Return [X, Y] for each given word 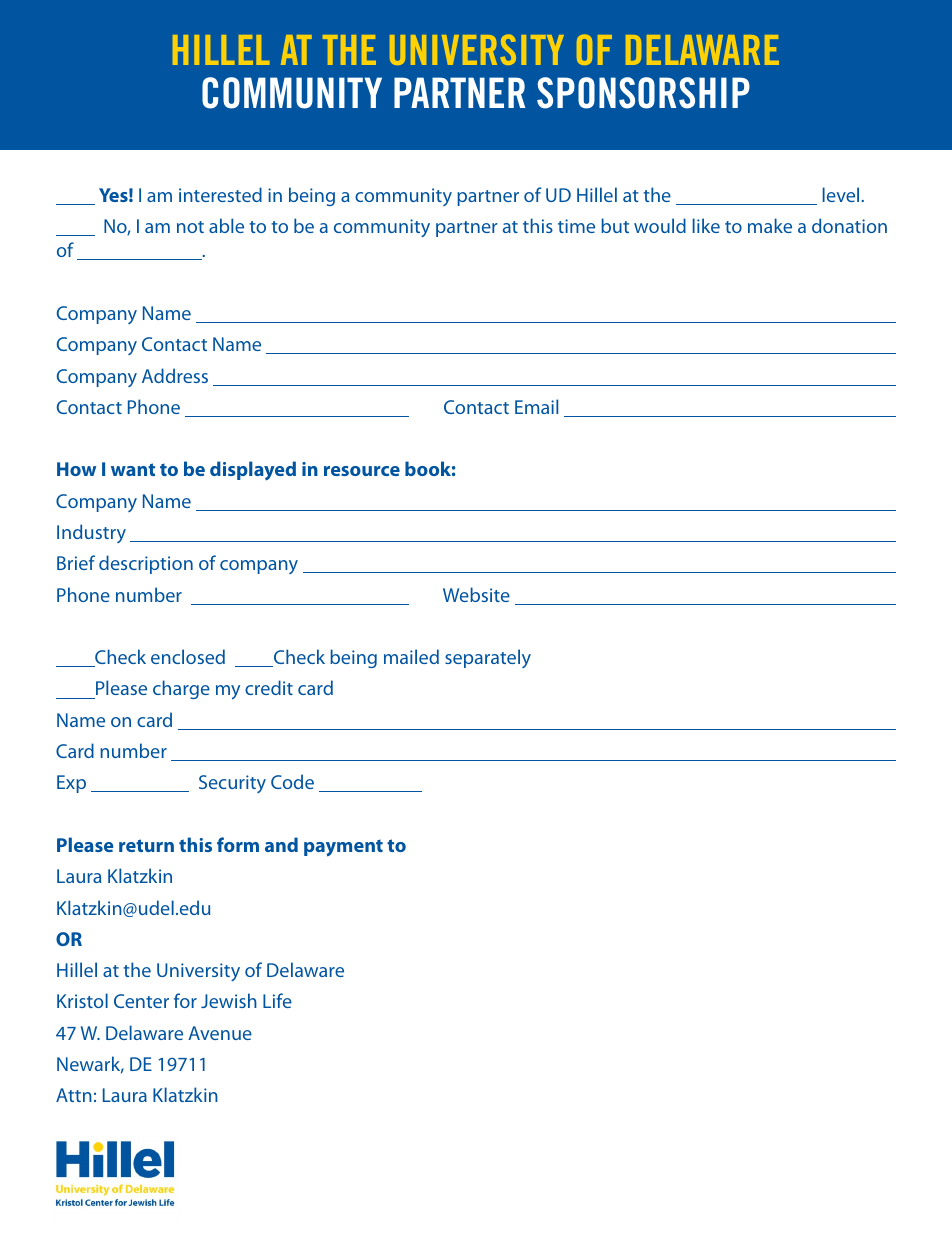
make [770, 225]
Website [476, 594]
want [133, 469]
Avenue [220, 1033]
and [281, 844]
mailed [411, 656]
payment [343, 848]
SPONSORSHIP [643, 93]
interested [220, 194]
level [840, 194]
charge [181, 689]
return [146, 845]
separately [488, 658]
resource [362, 471]
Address [175, 375]
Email [536, 406]
